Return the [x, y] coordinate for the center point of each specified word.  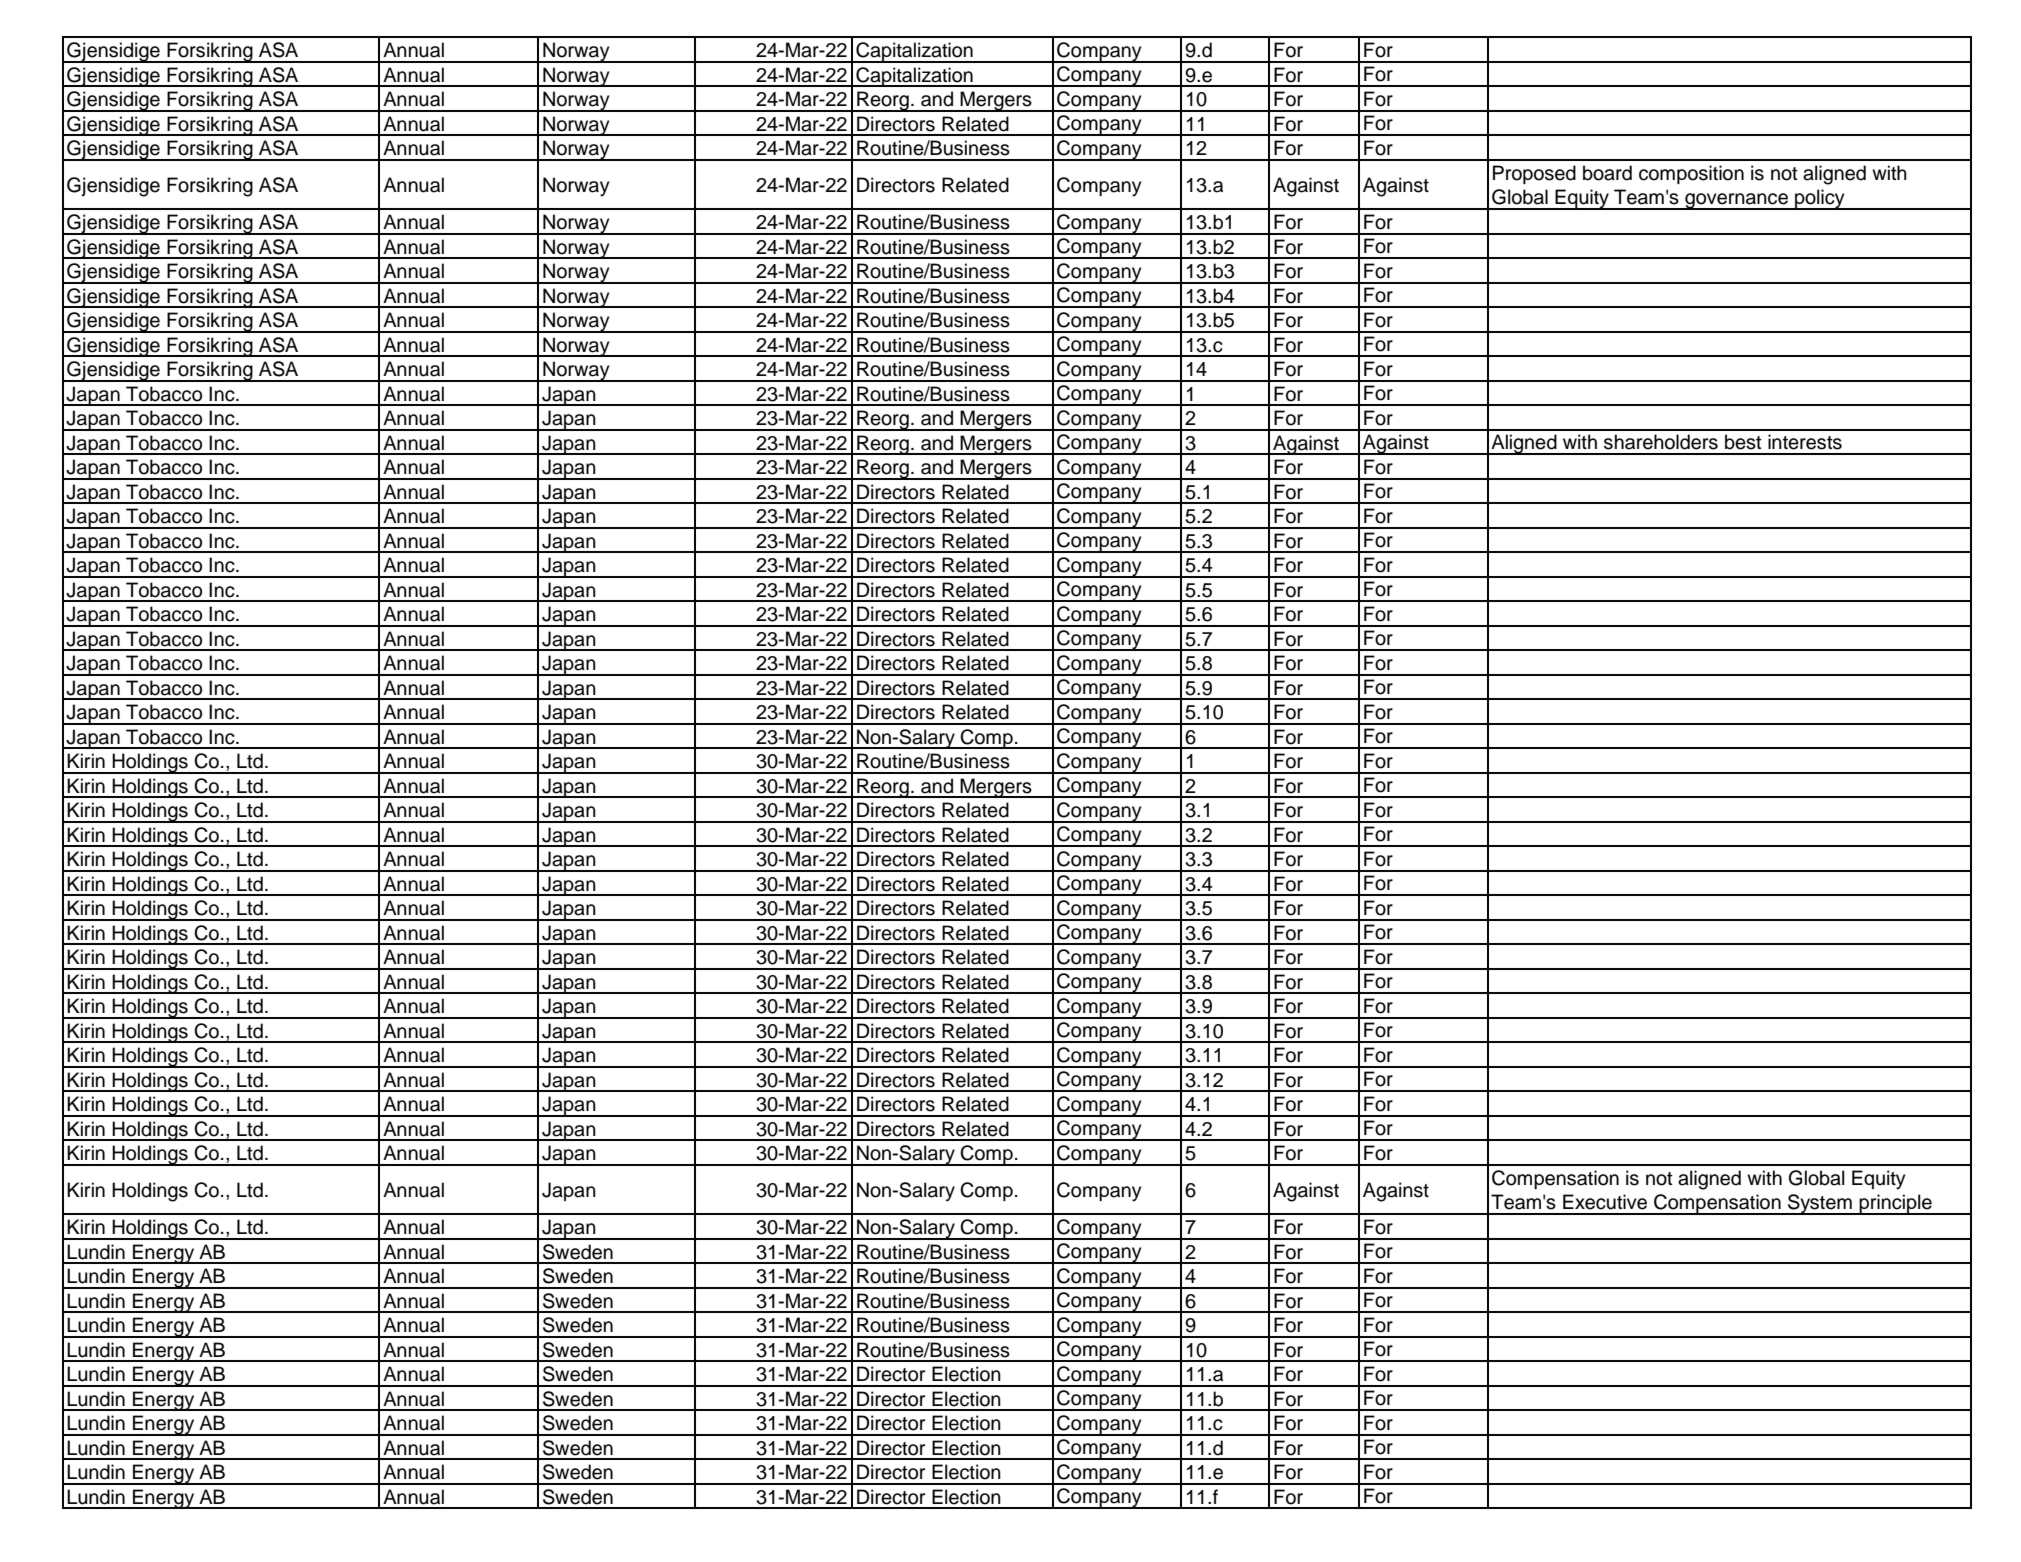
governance [1736, 201]
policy [1820, 199]
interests [1805, 442]
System [1820, 1204]
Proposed [1534, 174]
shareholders [1661, 442]
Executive [1605, 1202]
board [1607, 173]
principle [1896, 1204]
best [1743, 442]
